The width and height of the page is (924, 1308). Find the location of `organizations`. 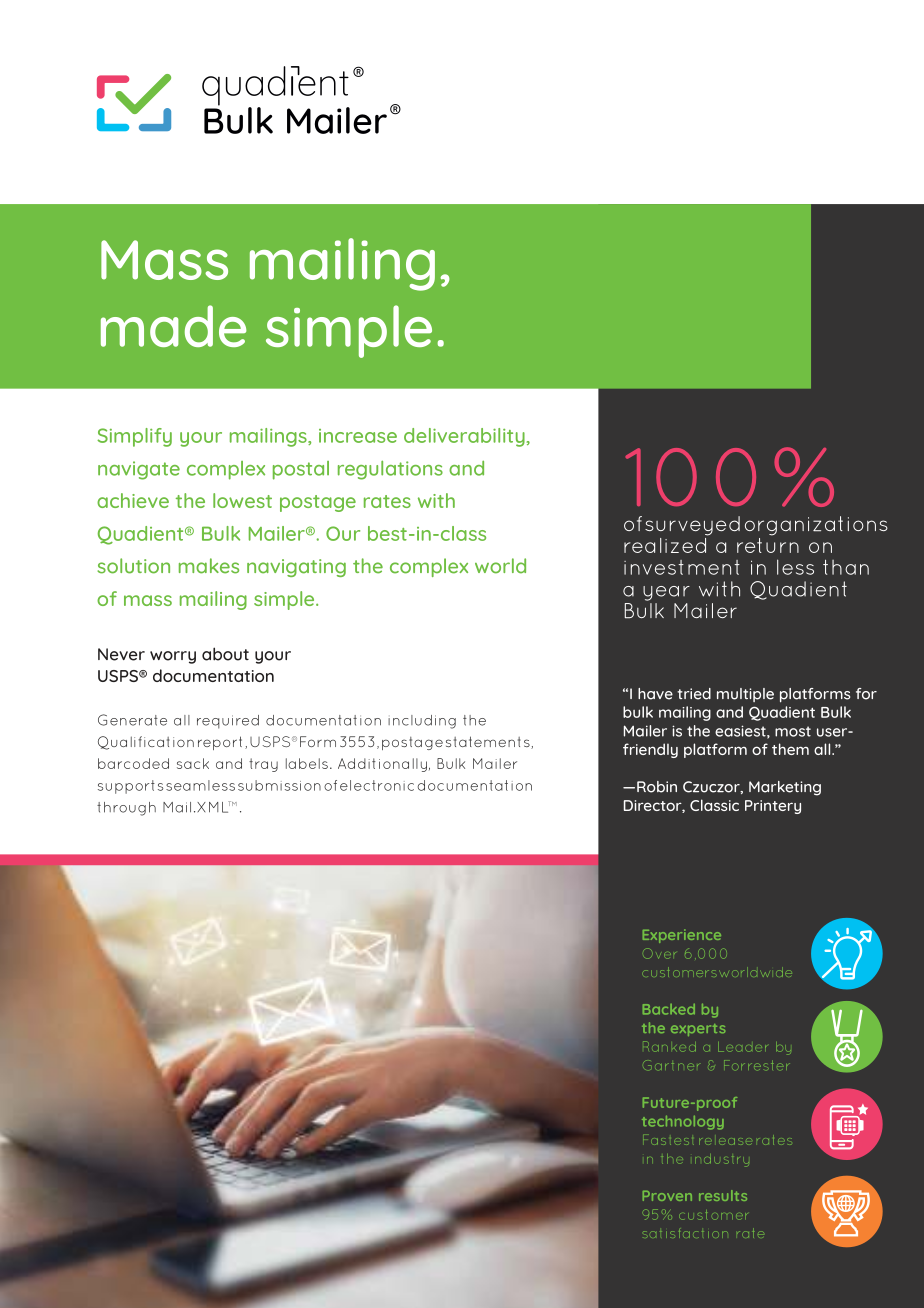

organizations is located at coordinates (816, 526).
